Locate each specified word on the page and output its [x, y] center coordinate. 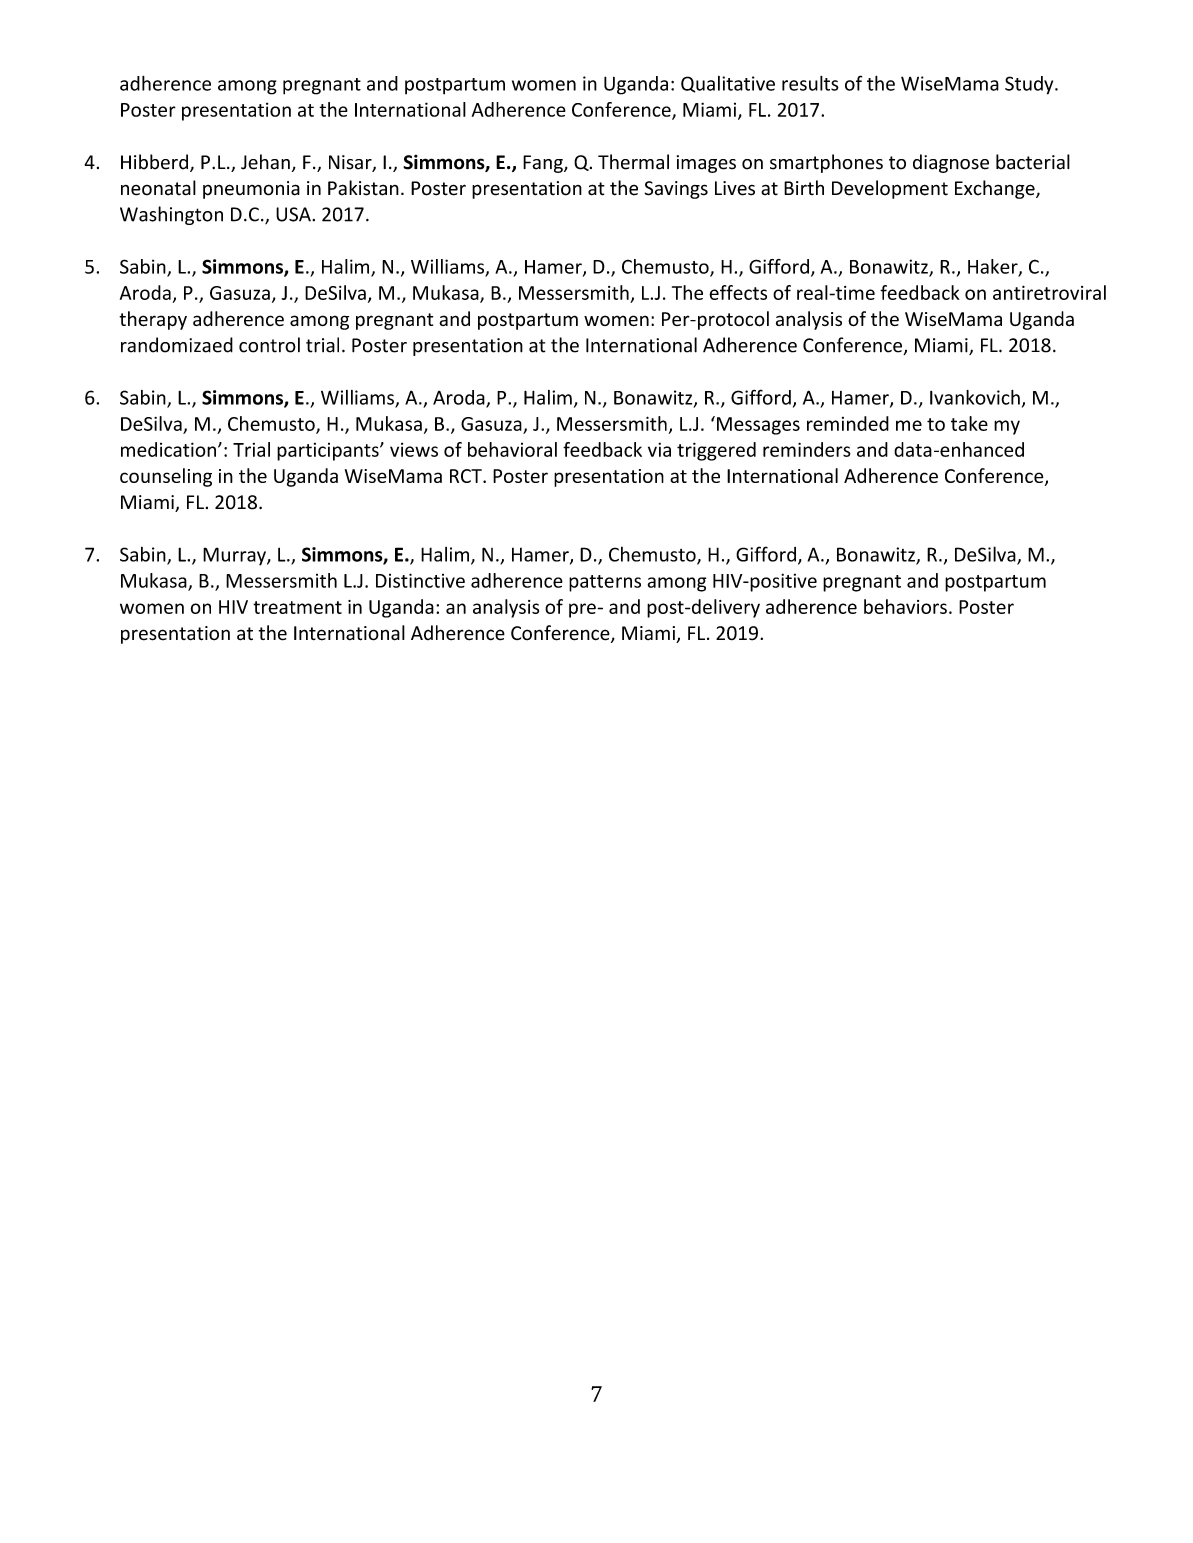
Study [1030, 85]
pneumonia [251, 190]
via [659, 449]
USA [294, 214]
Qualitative [728, 84]
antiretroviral [1049, 292]
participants [329, 452]
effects [738, 292]
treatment [297, 607]
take [969, 423]
